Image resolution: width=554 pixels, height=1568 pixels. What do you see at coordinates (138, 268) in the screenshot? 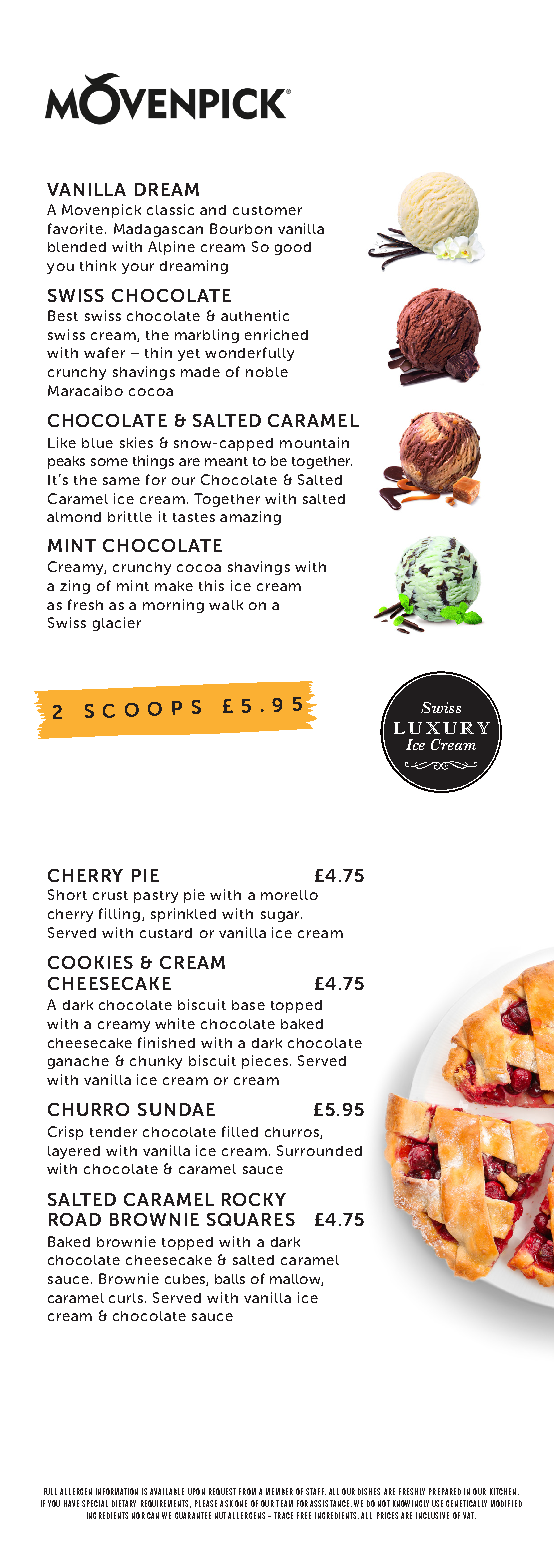
I see `your` at bounding box center [138, 268].
